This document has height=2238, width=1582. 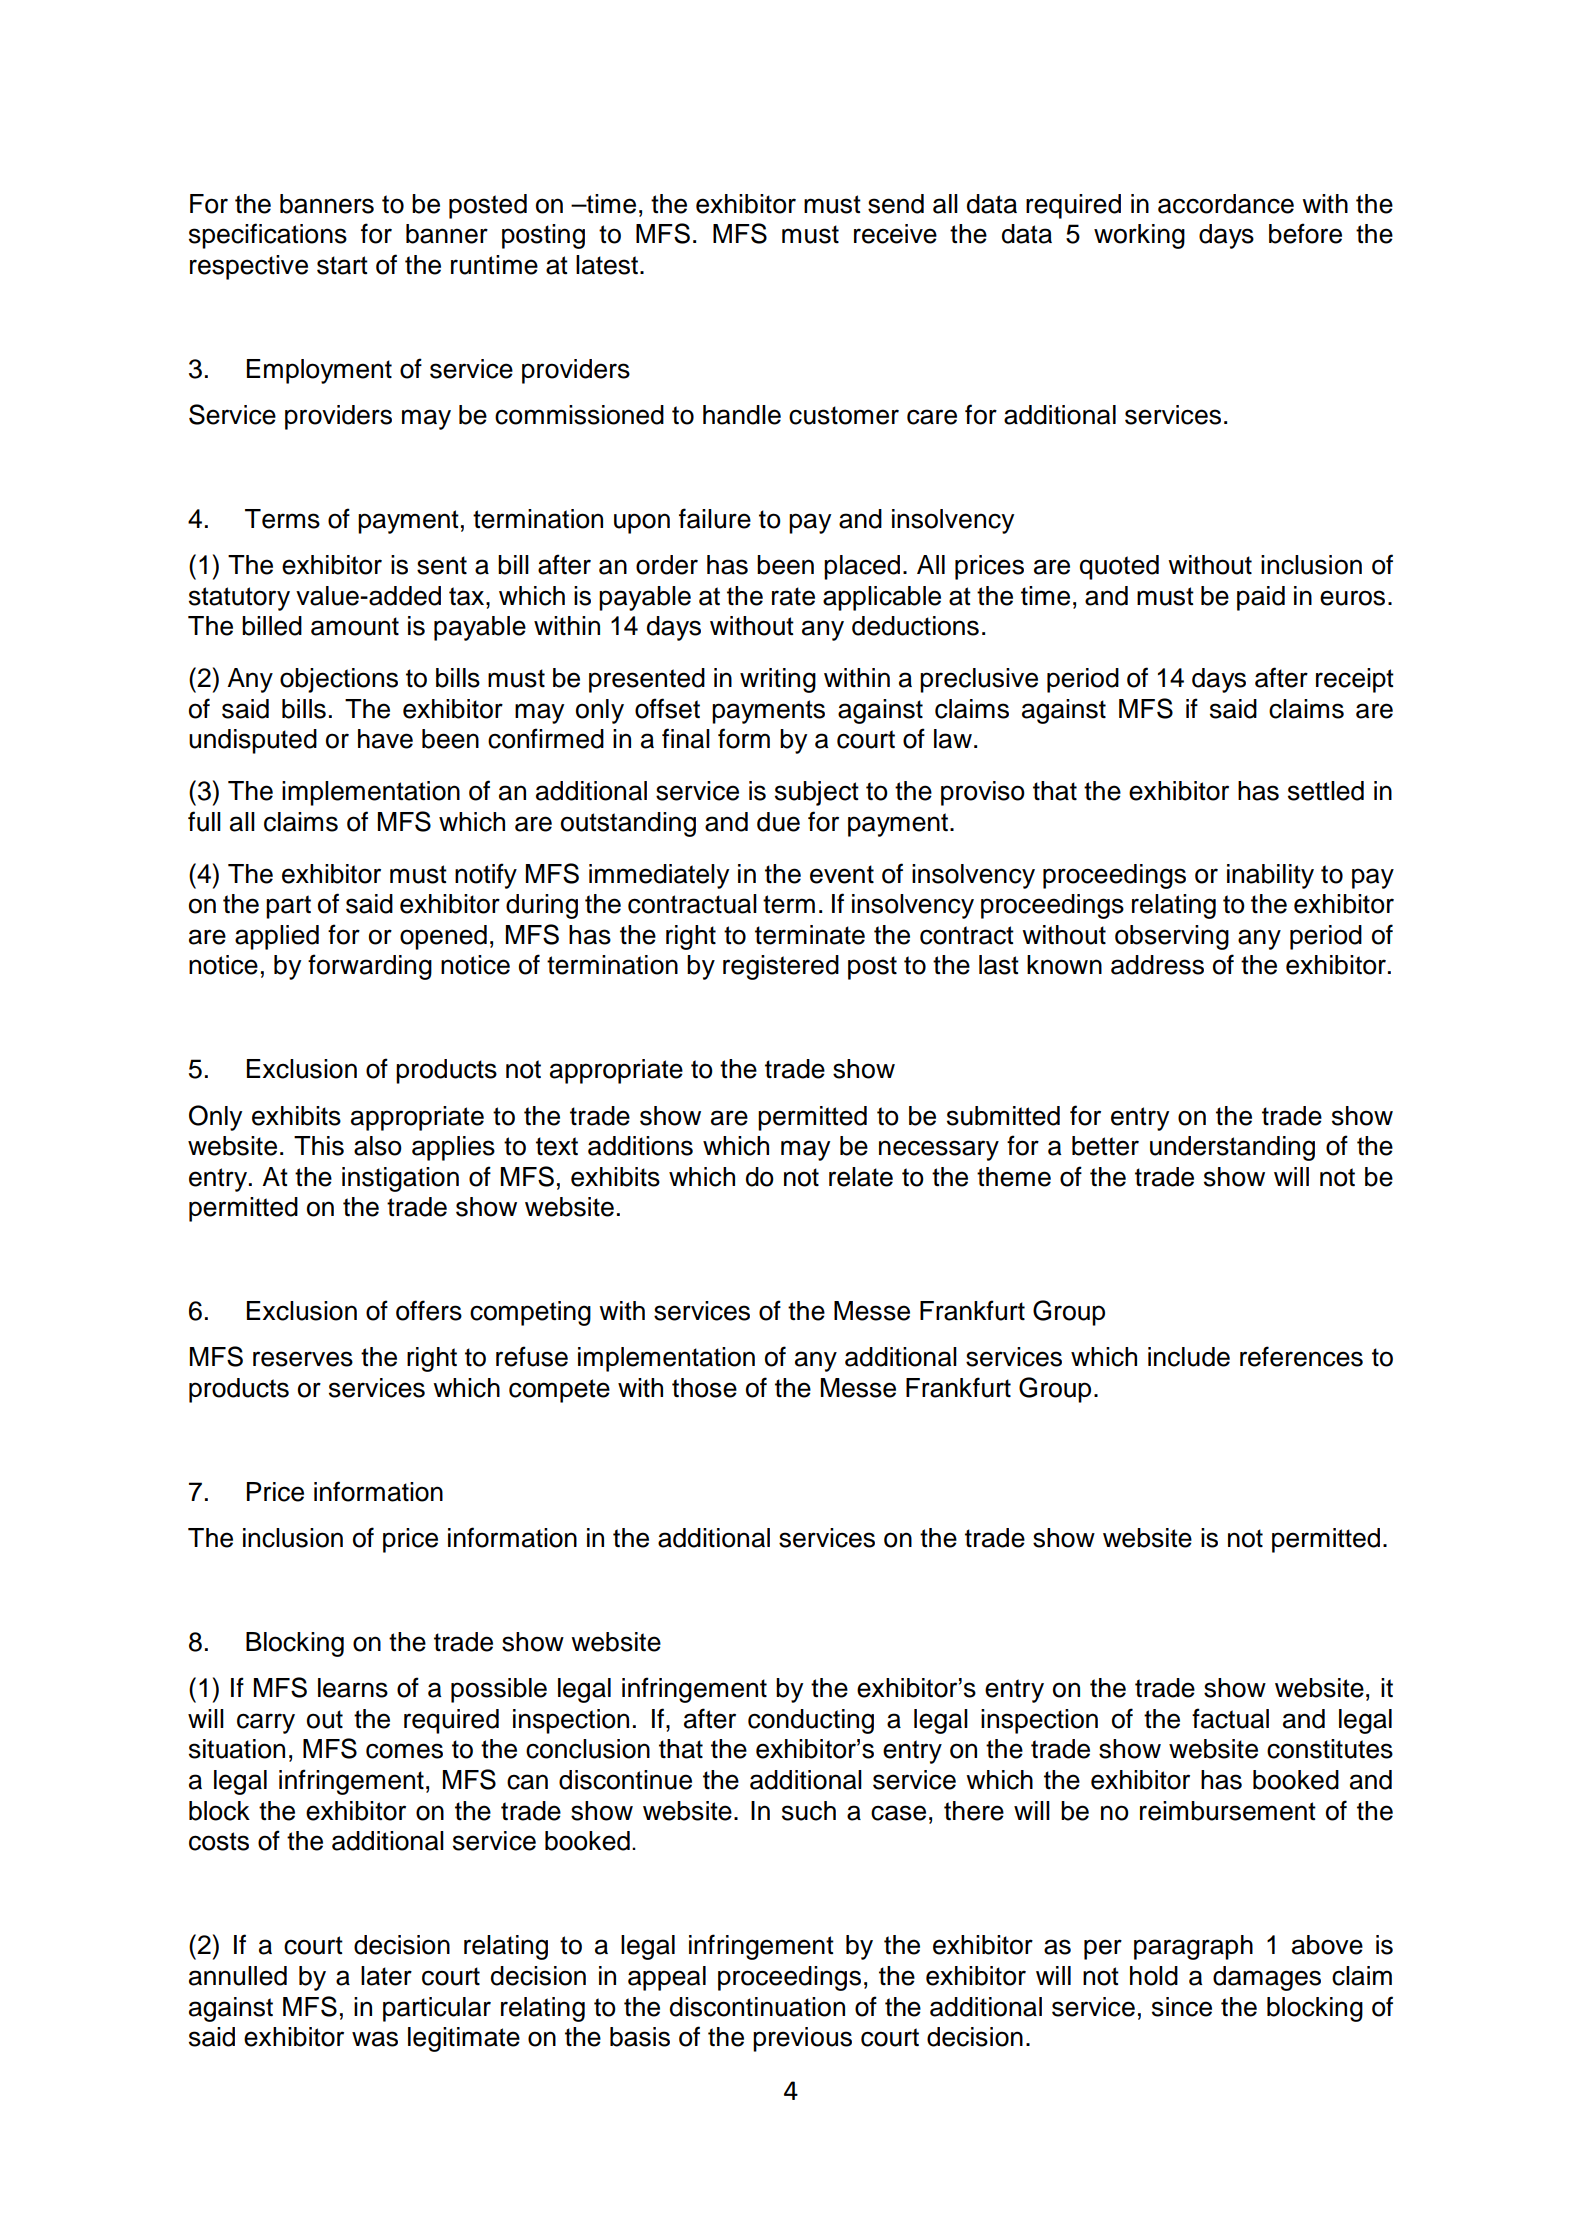 What do you see at coordinates (1232, 1148) in the document?
I see `understanding` at bounding box center [1232, 1148].
